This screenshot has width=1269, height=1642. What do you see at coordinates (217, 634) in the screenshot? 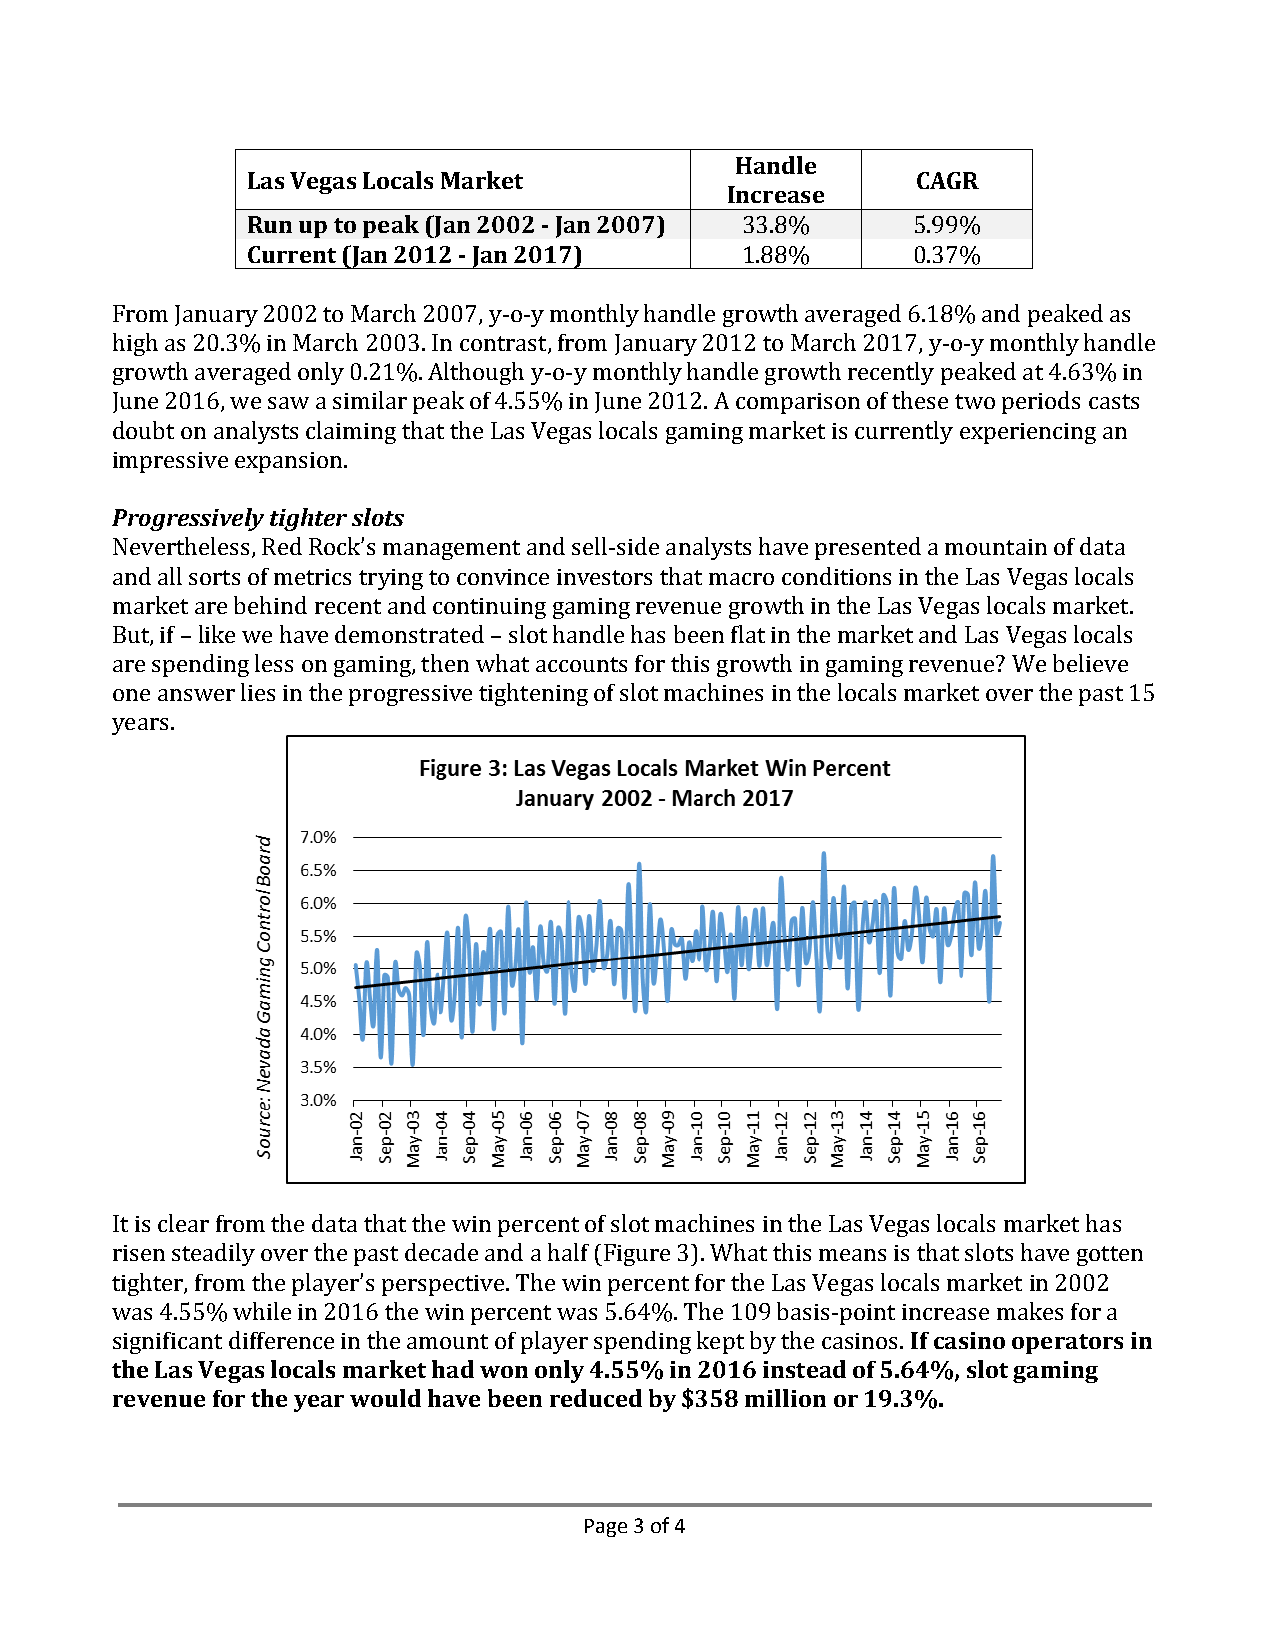
I see `like` at bounding box center [217, 634].
